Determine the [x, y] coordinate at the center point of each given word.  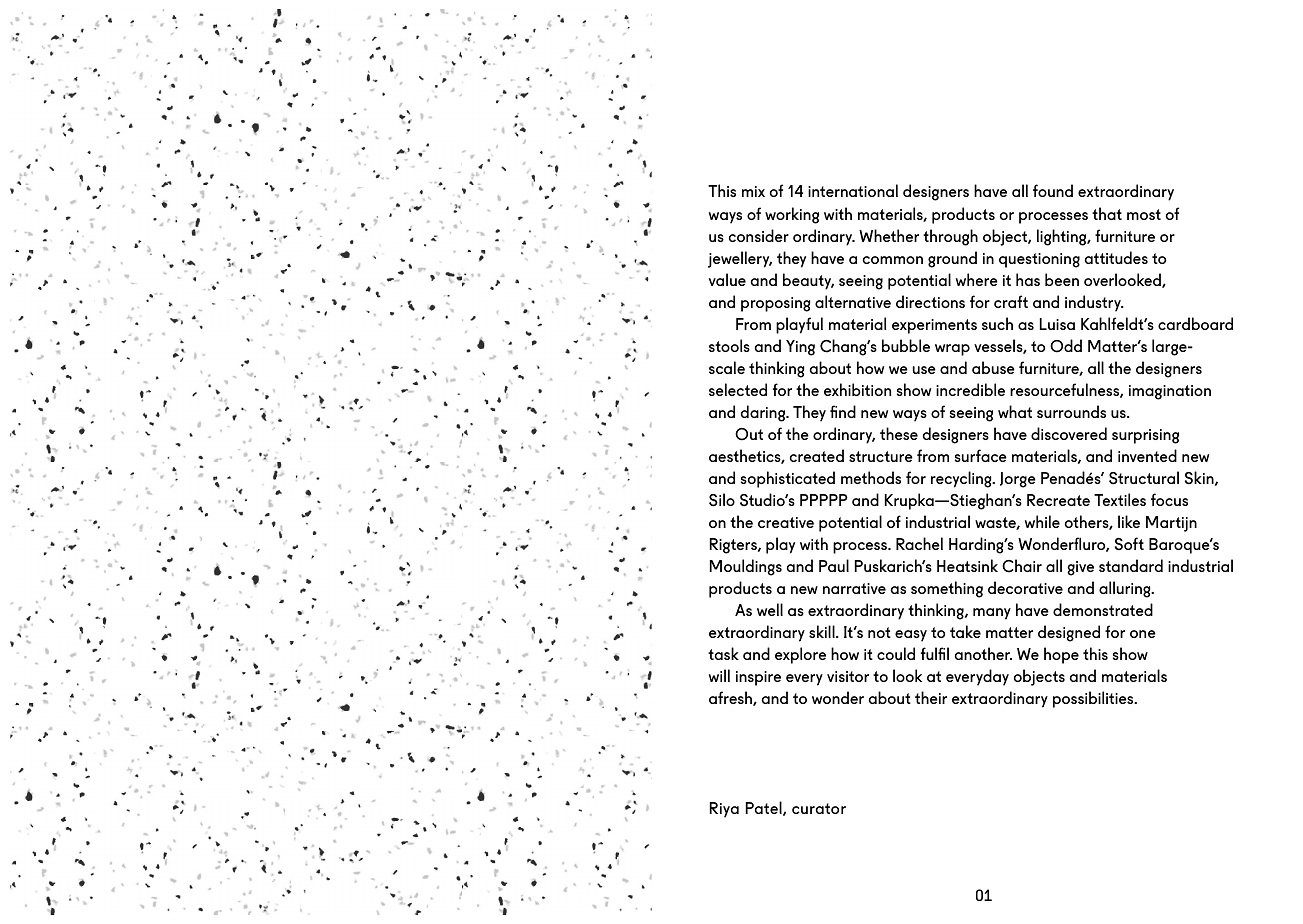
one [1143, 634]
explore [800, 655]
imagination [1170, 392]
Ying [800, 348]
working [792, 215]
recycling [962, 479]
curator [819, 808]
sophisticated [788, 479]
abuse [993, 367]
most [1144, 214]
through [950, 237]
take [965, 631]
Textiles [1120, 499]
